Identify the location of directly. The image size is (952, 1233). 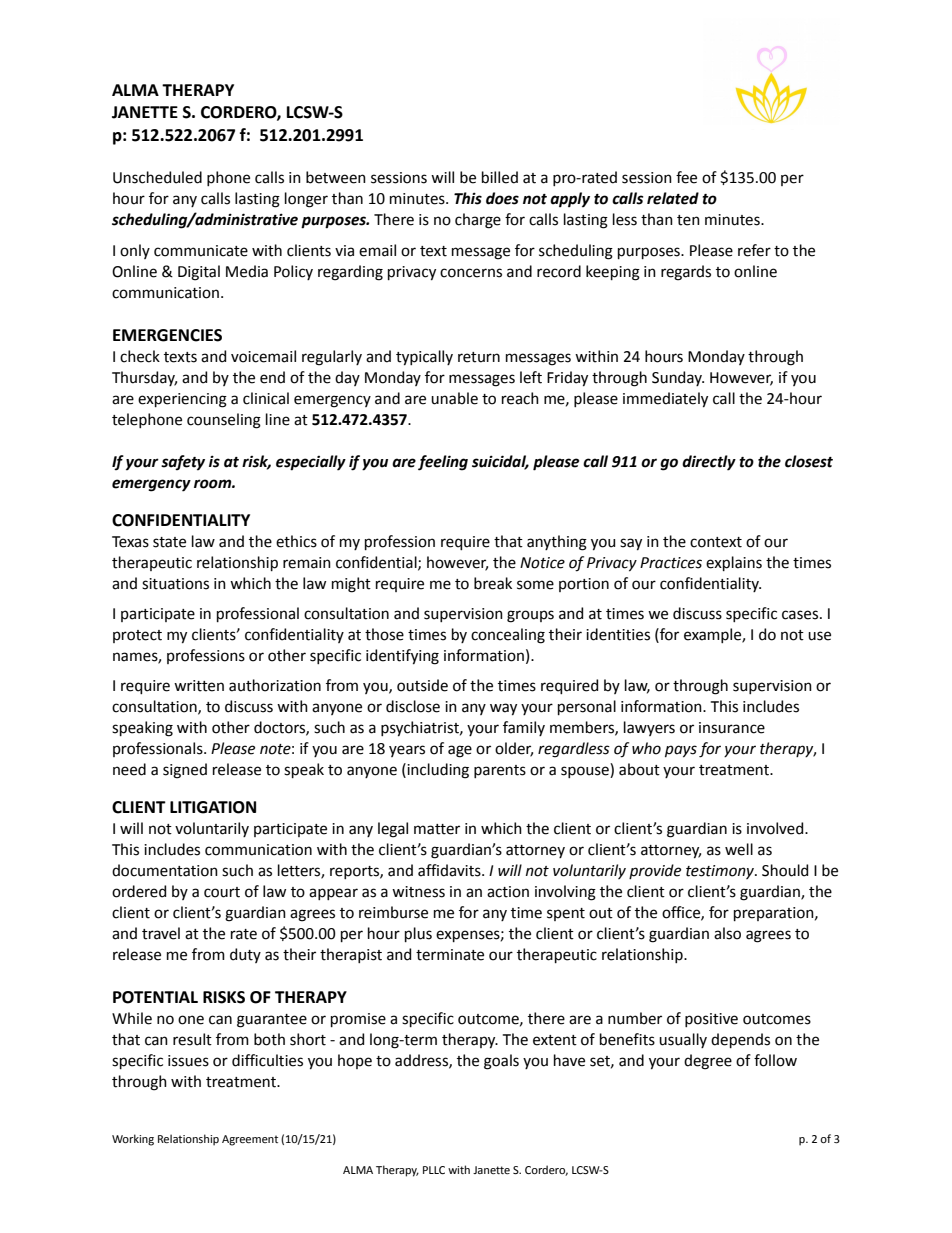
(709, 463).
